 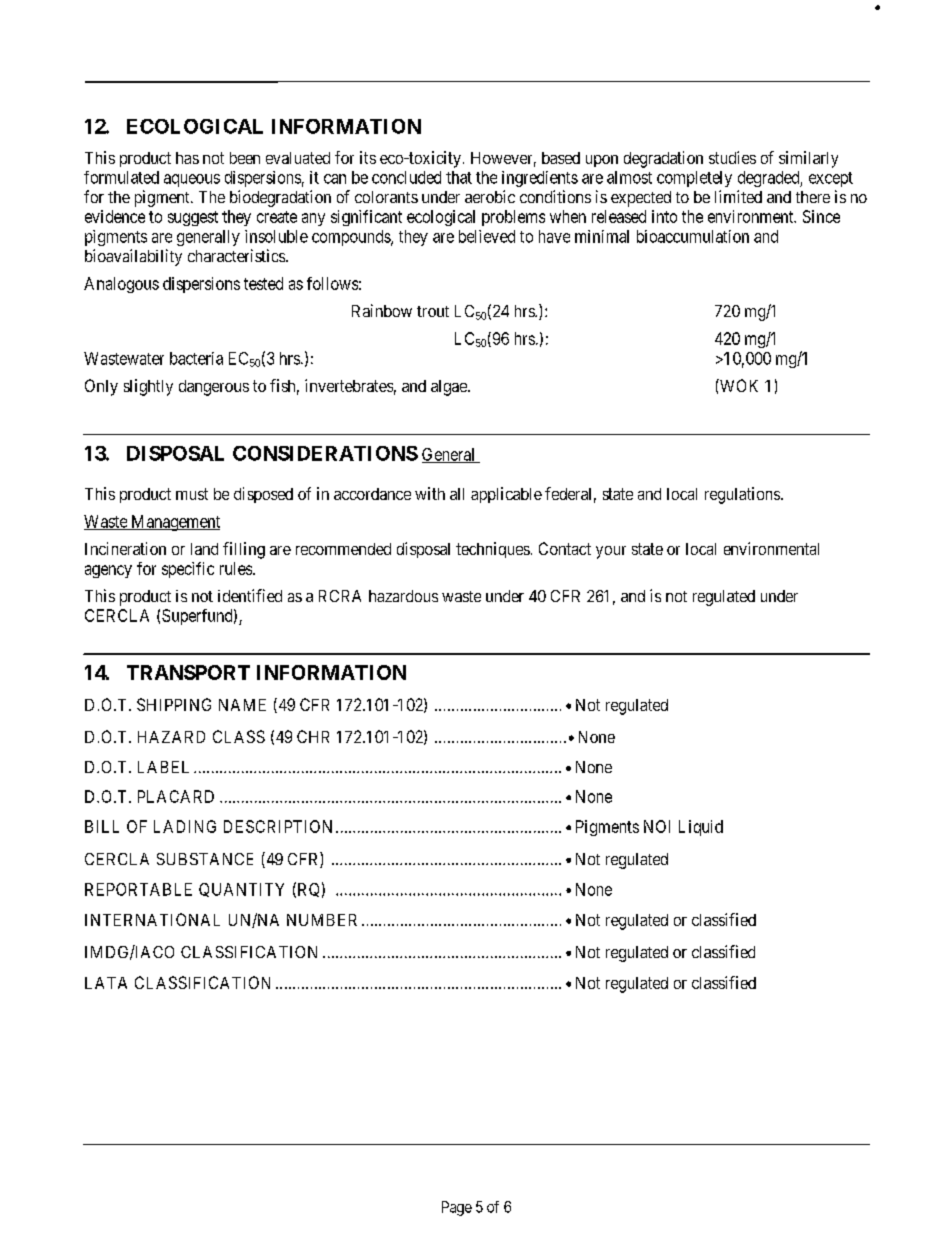 What do you see at coordinates (192, 180) in the page?
I see `aqueous` at bounding box center [192, 180].
